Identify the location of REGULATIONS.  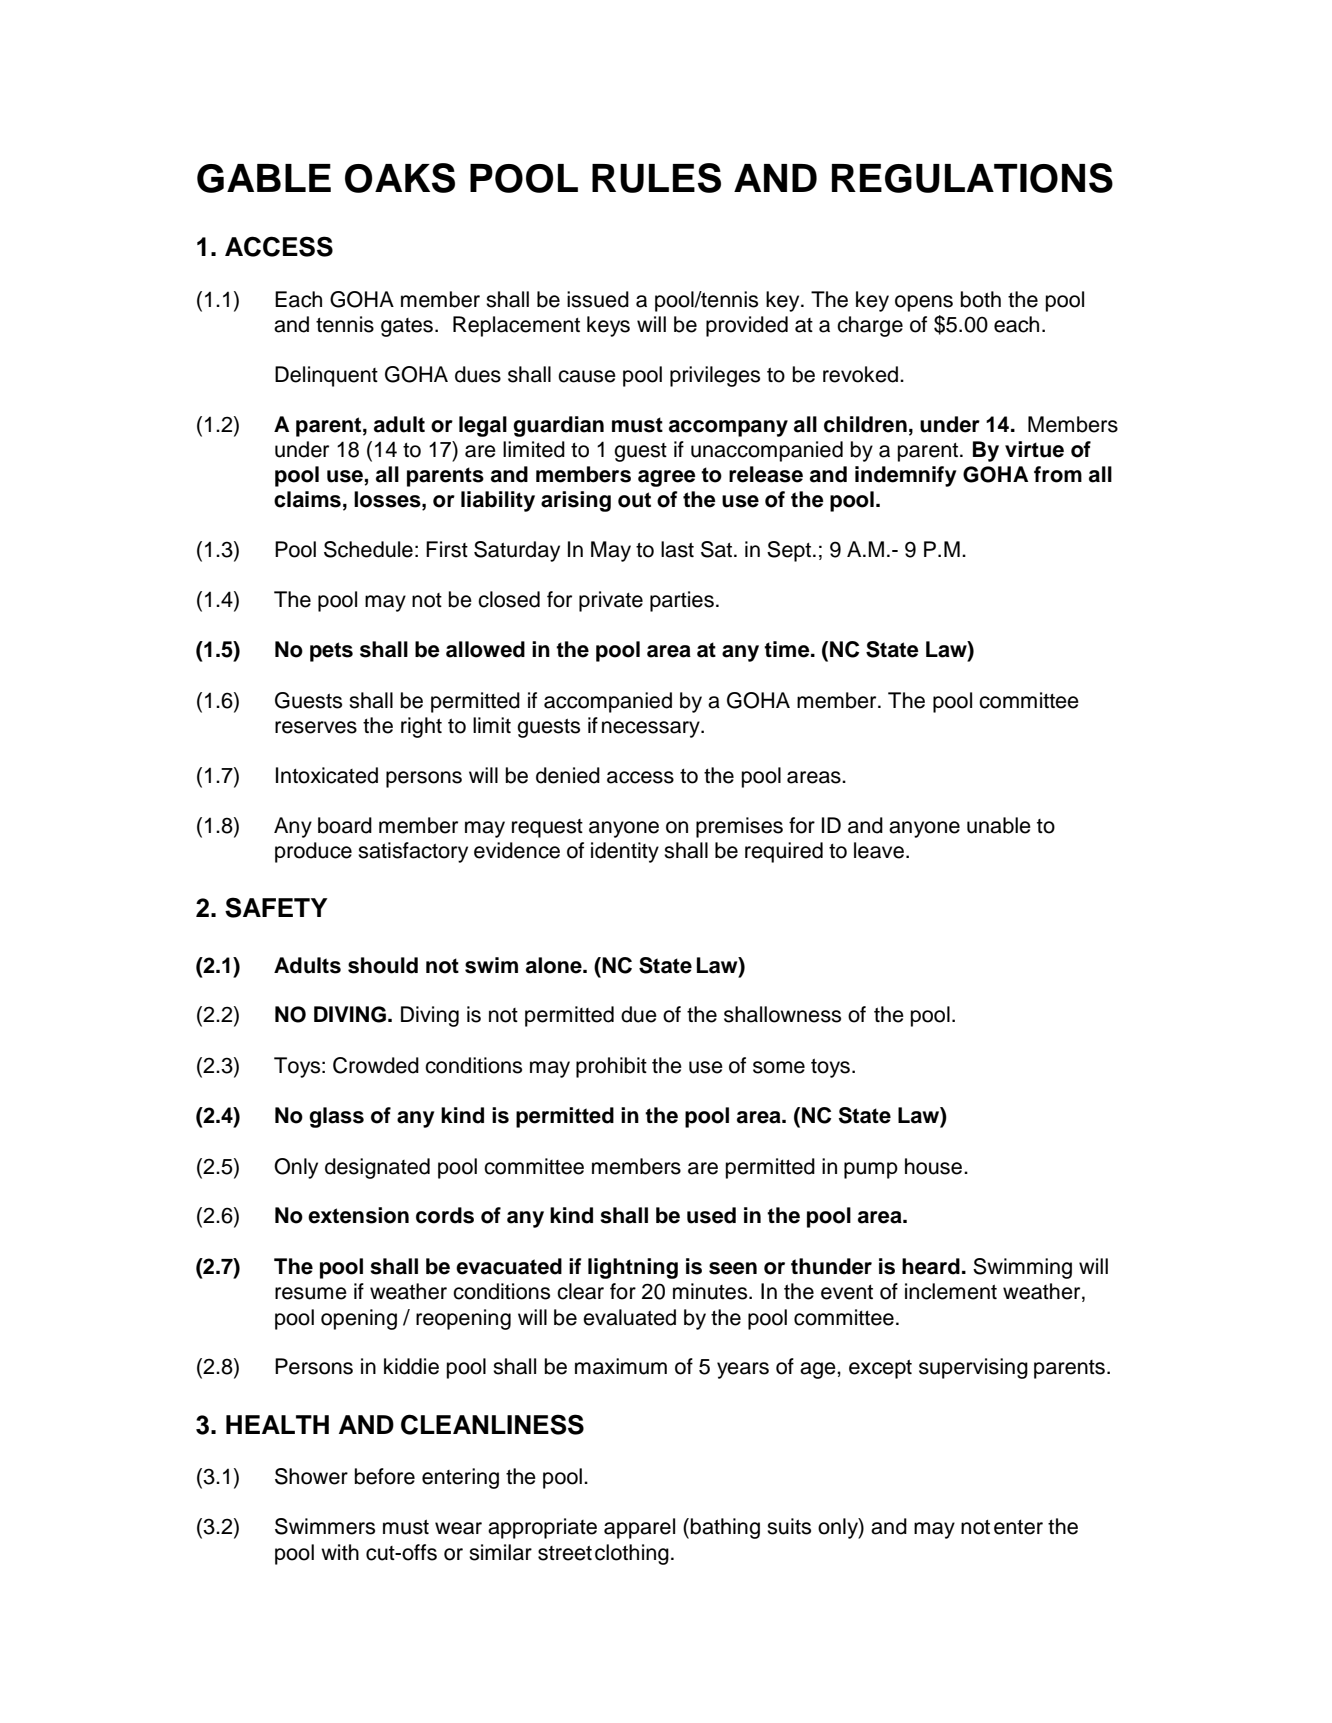
(972, 178).
